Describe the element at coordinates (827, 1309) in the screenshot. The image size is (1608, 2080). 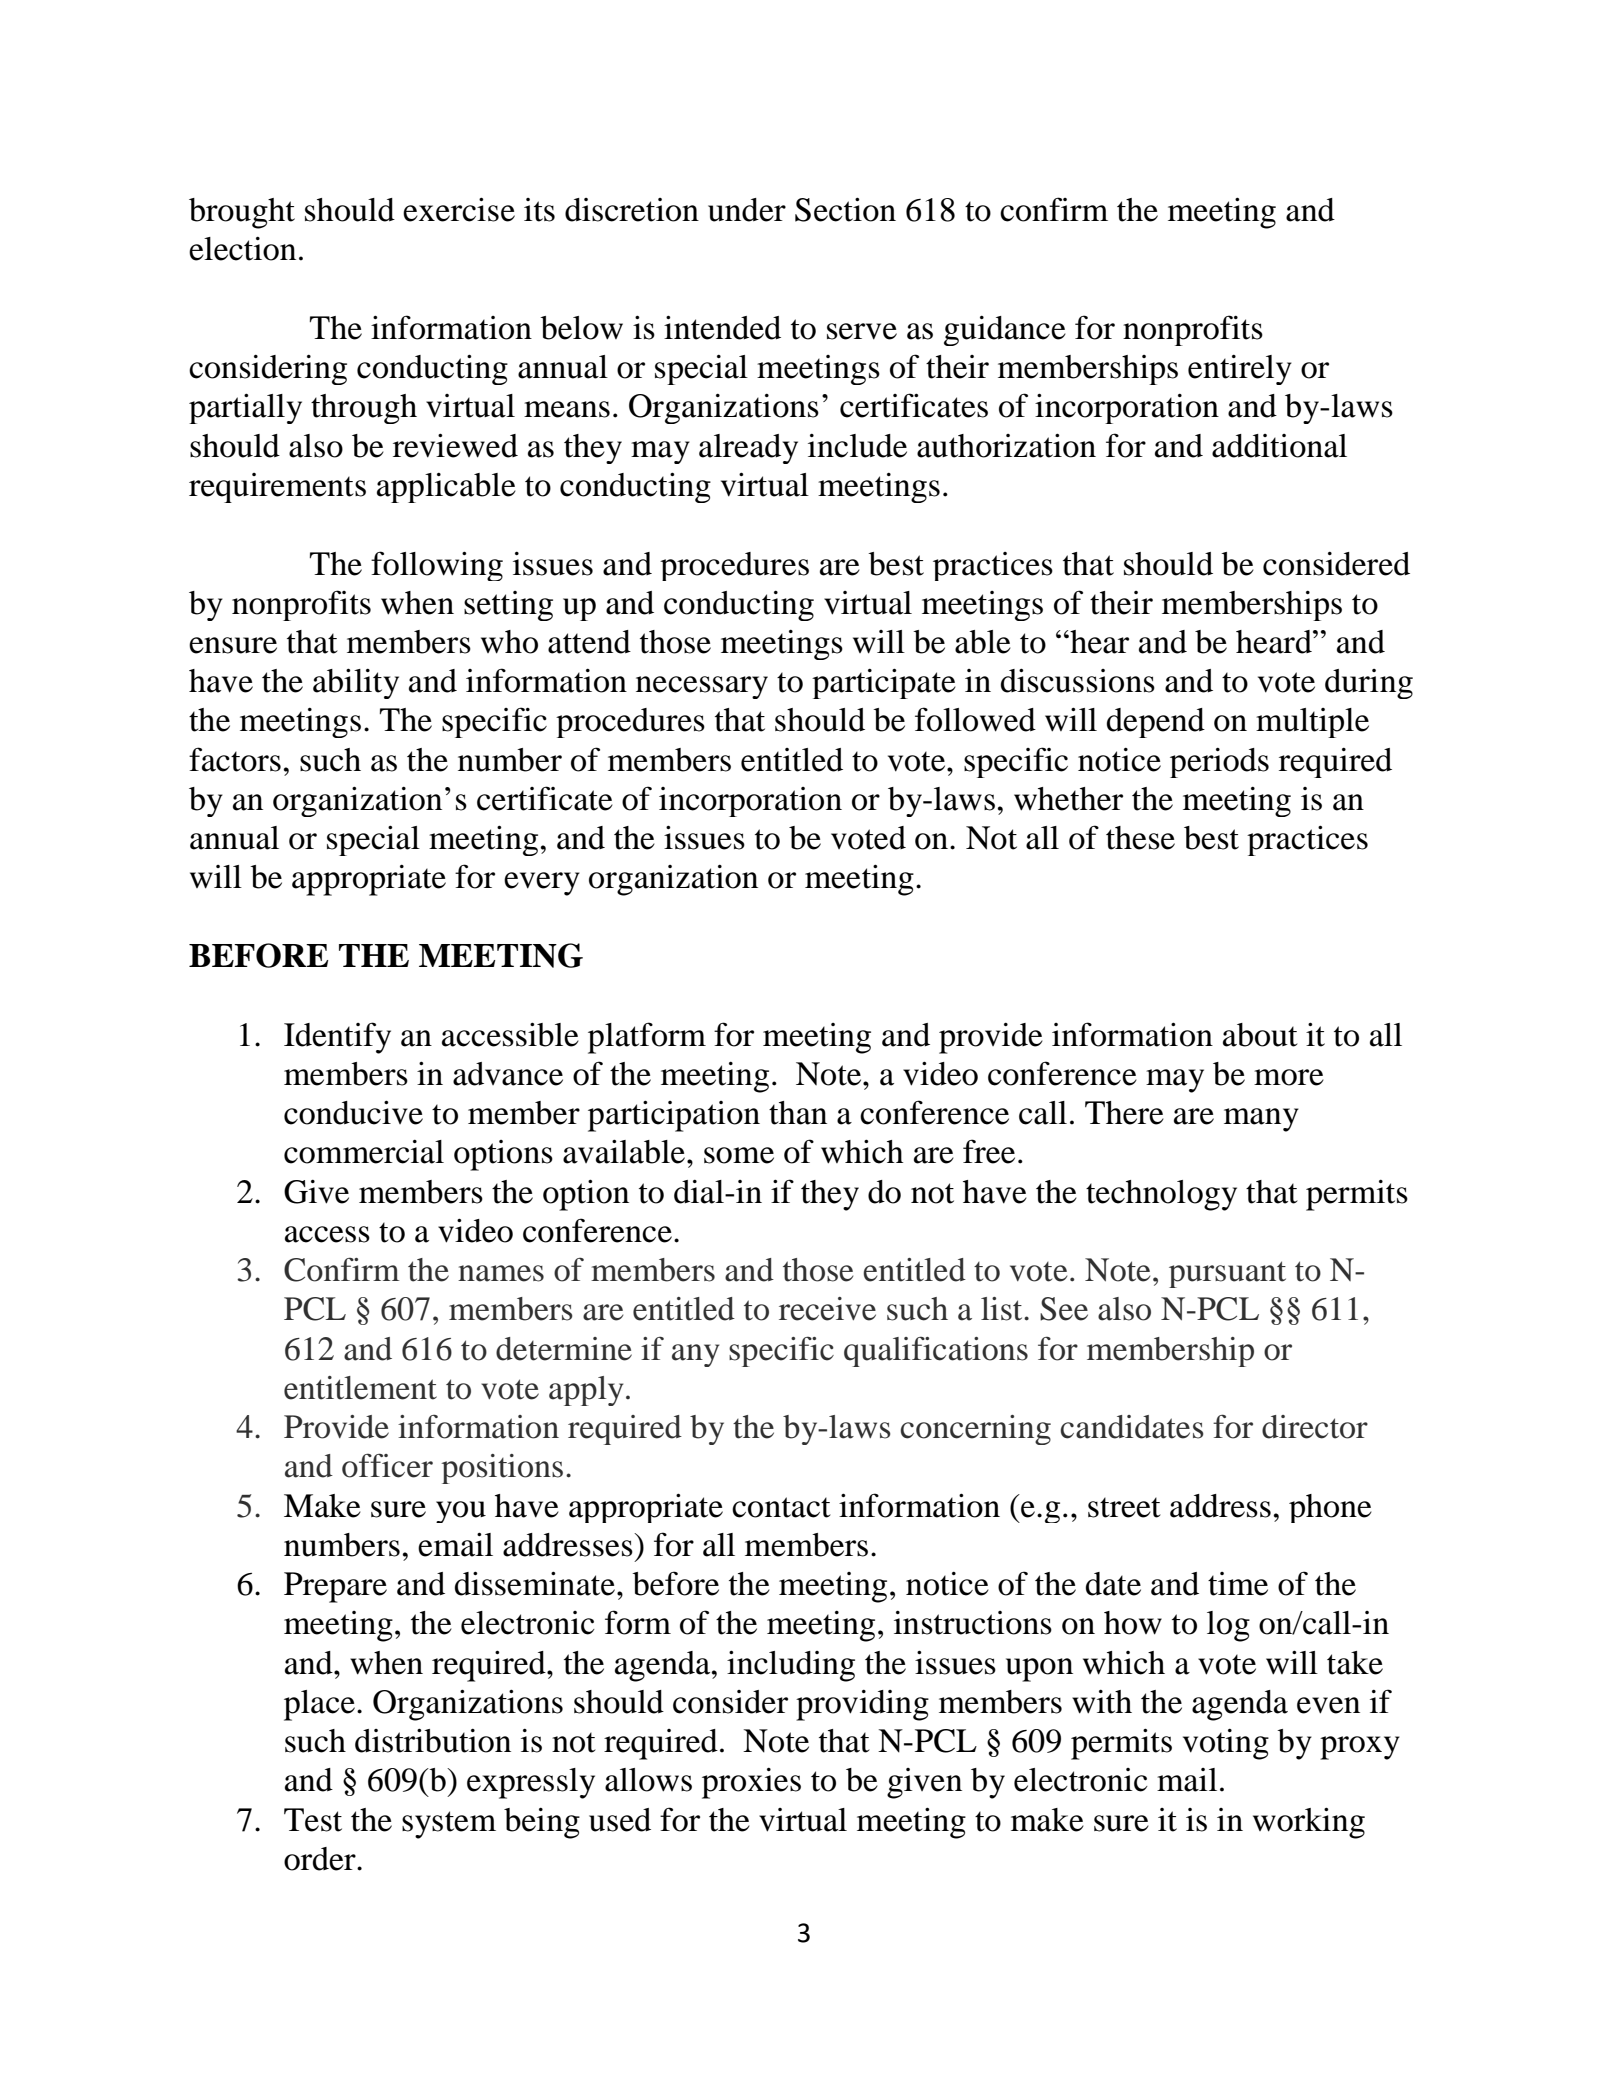
I see `receive` at that location.
